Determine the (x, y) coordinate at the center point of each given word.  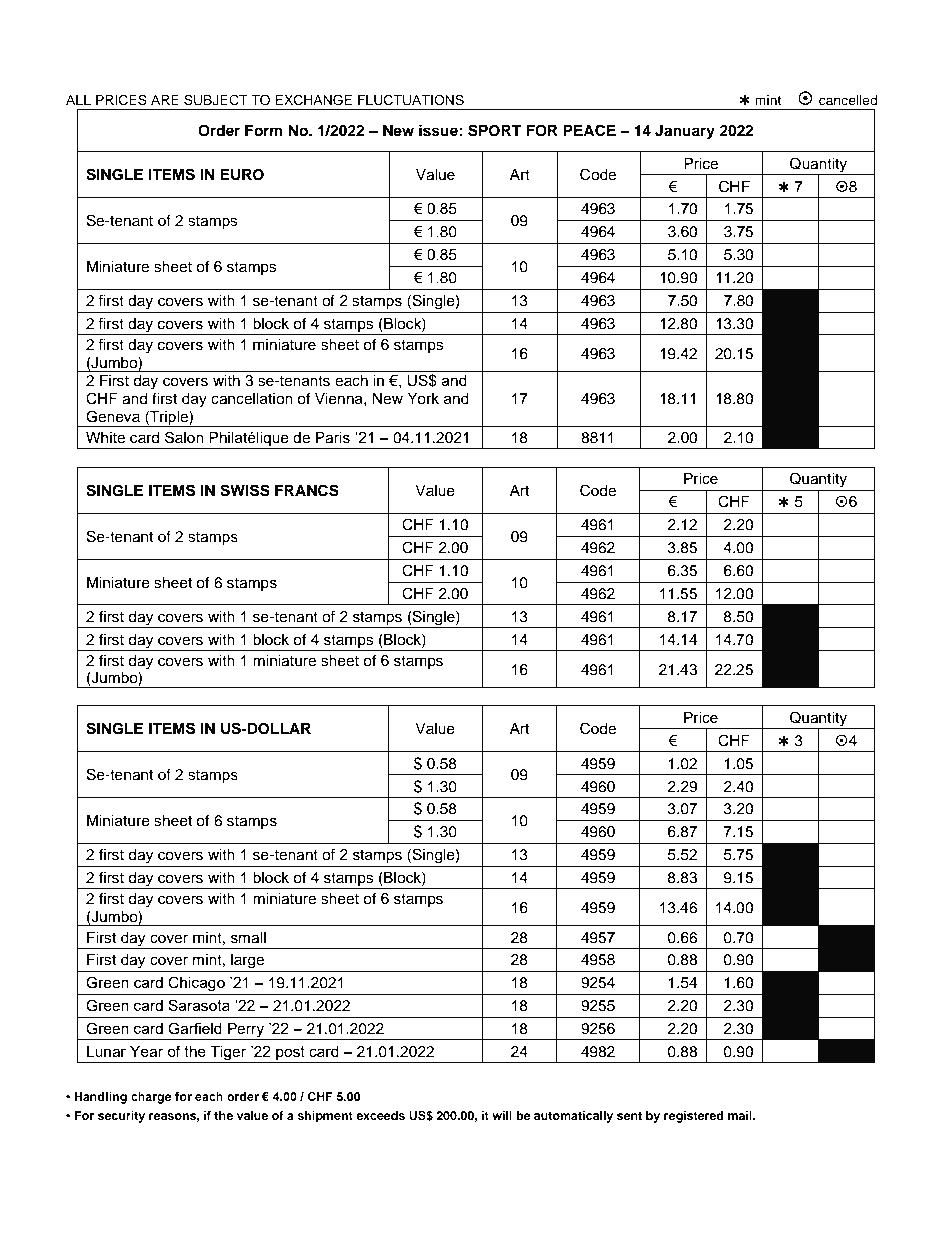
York (423, 399)
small (248, 938)
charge (151, 1098)
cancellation (252, 399)
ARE (165, 100)
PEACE (589, 130)
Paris (333, 438)
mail (741, 1115)
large (247, 961)
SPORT (494, 130)
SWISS (245, 490)
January (685, 132)
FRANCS (307, 490)
